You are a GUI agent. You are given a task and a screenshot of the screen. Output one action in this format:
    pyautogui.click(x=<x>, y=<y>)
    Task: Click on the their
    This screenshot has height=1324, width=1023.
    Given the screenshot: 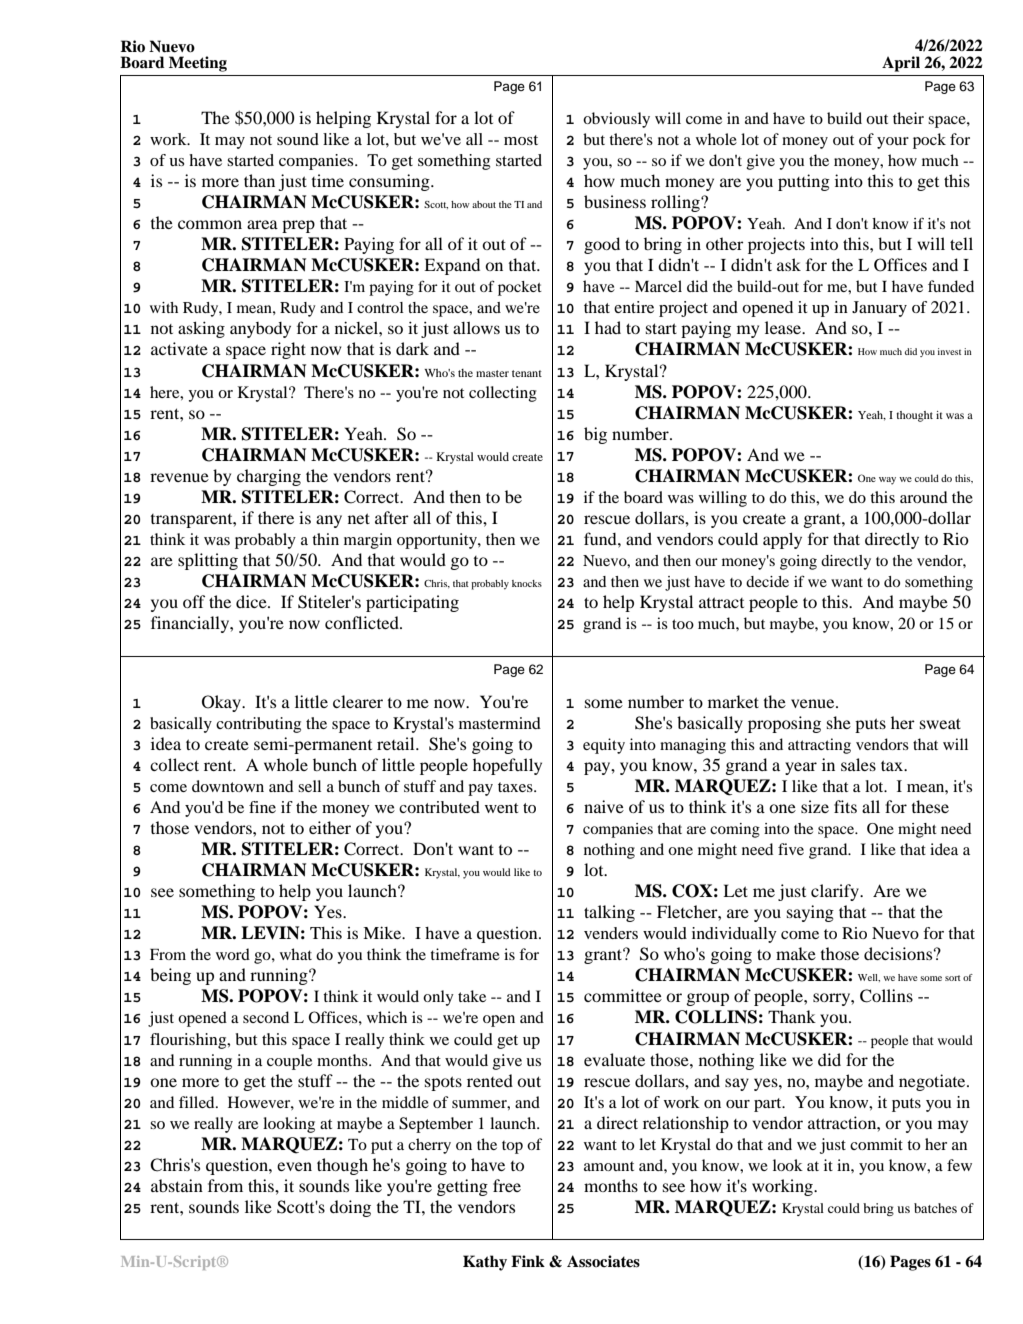 What is the action you would take?
    pyautogui.click(x=908, y=118)
